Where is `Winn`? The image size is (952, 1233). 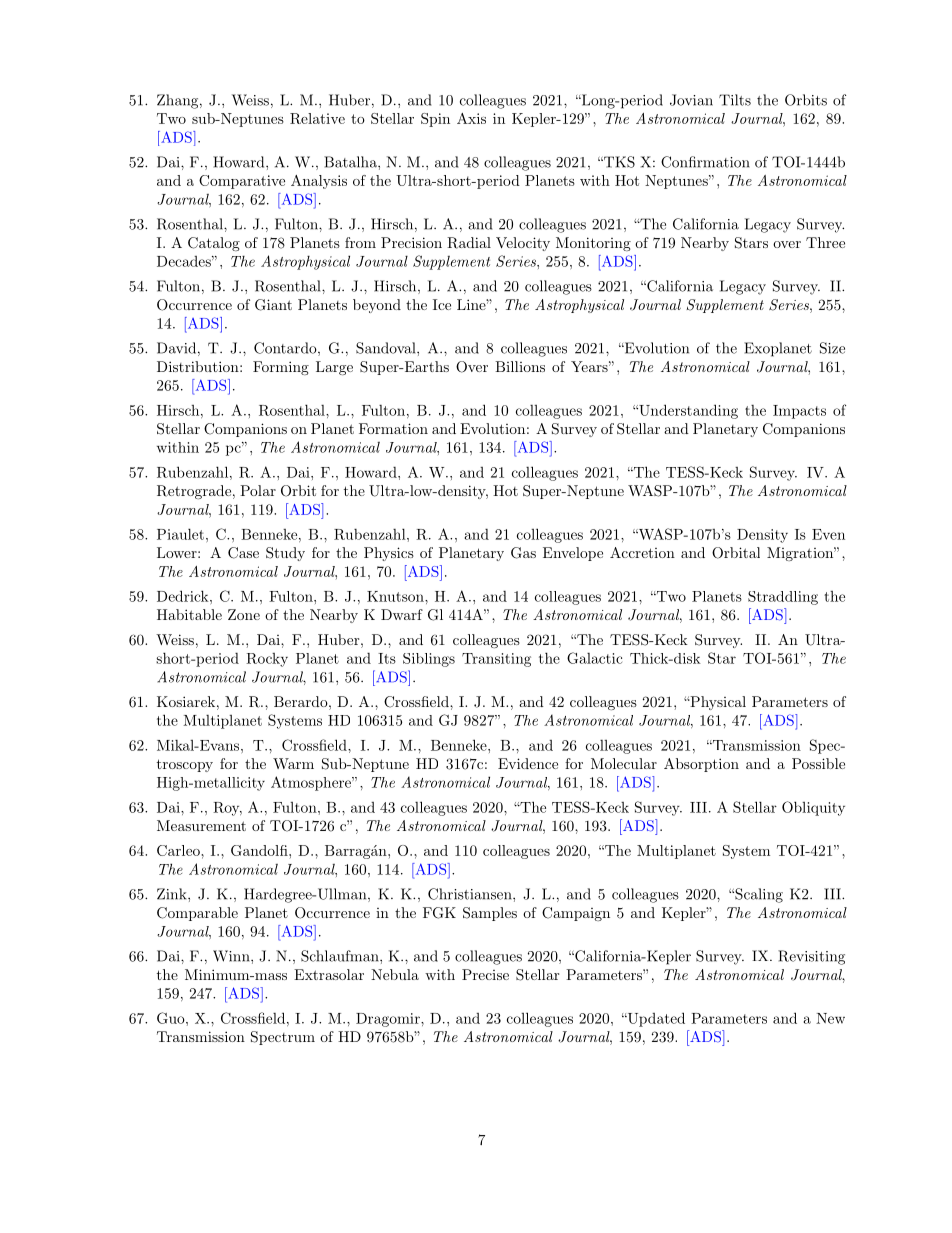 Winn is located at coordinates (232, 956).
